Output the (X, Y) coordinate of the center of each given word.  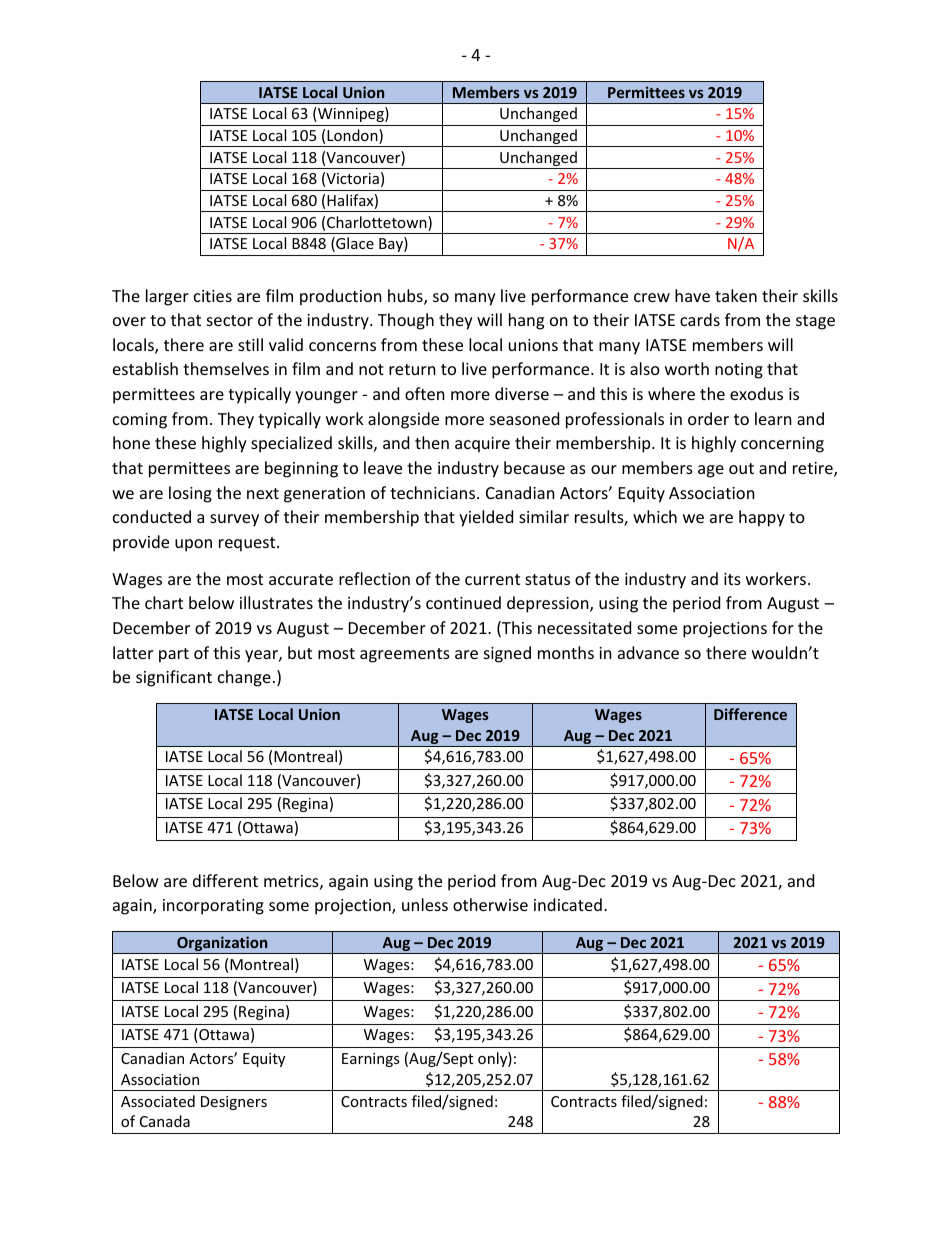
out (741, 468)
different (225, 880)
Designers (234, 1103)
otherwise (490, 904)
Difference (750, 714)
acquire (482, 445)
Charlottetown (378, 223)
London (353, 136)
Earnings (371, 1060)
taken (736, 295)
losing (190, 494)
